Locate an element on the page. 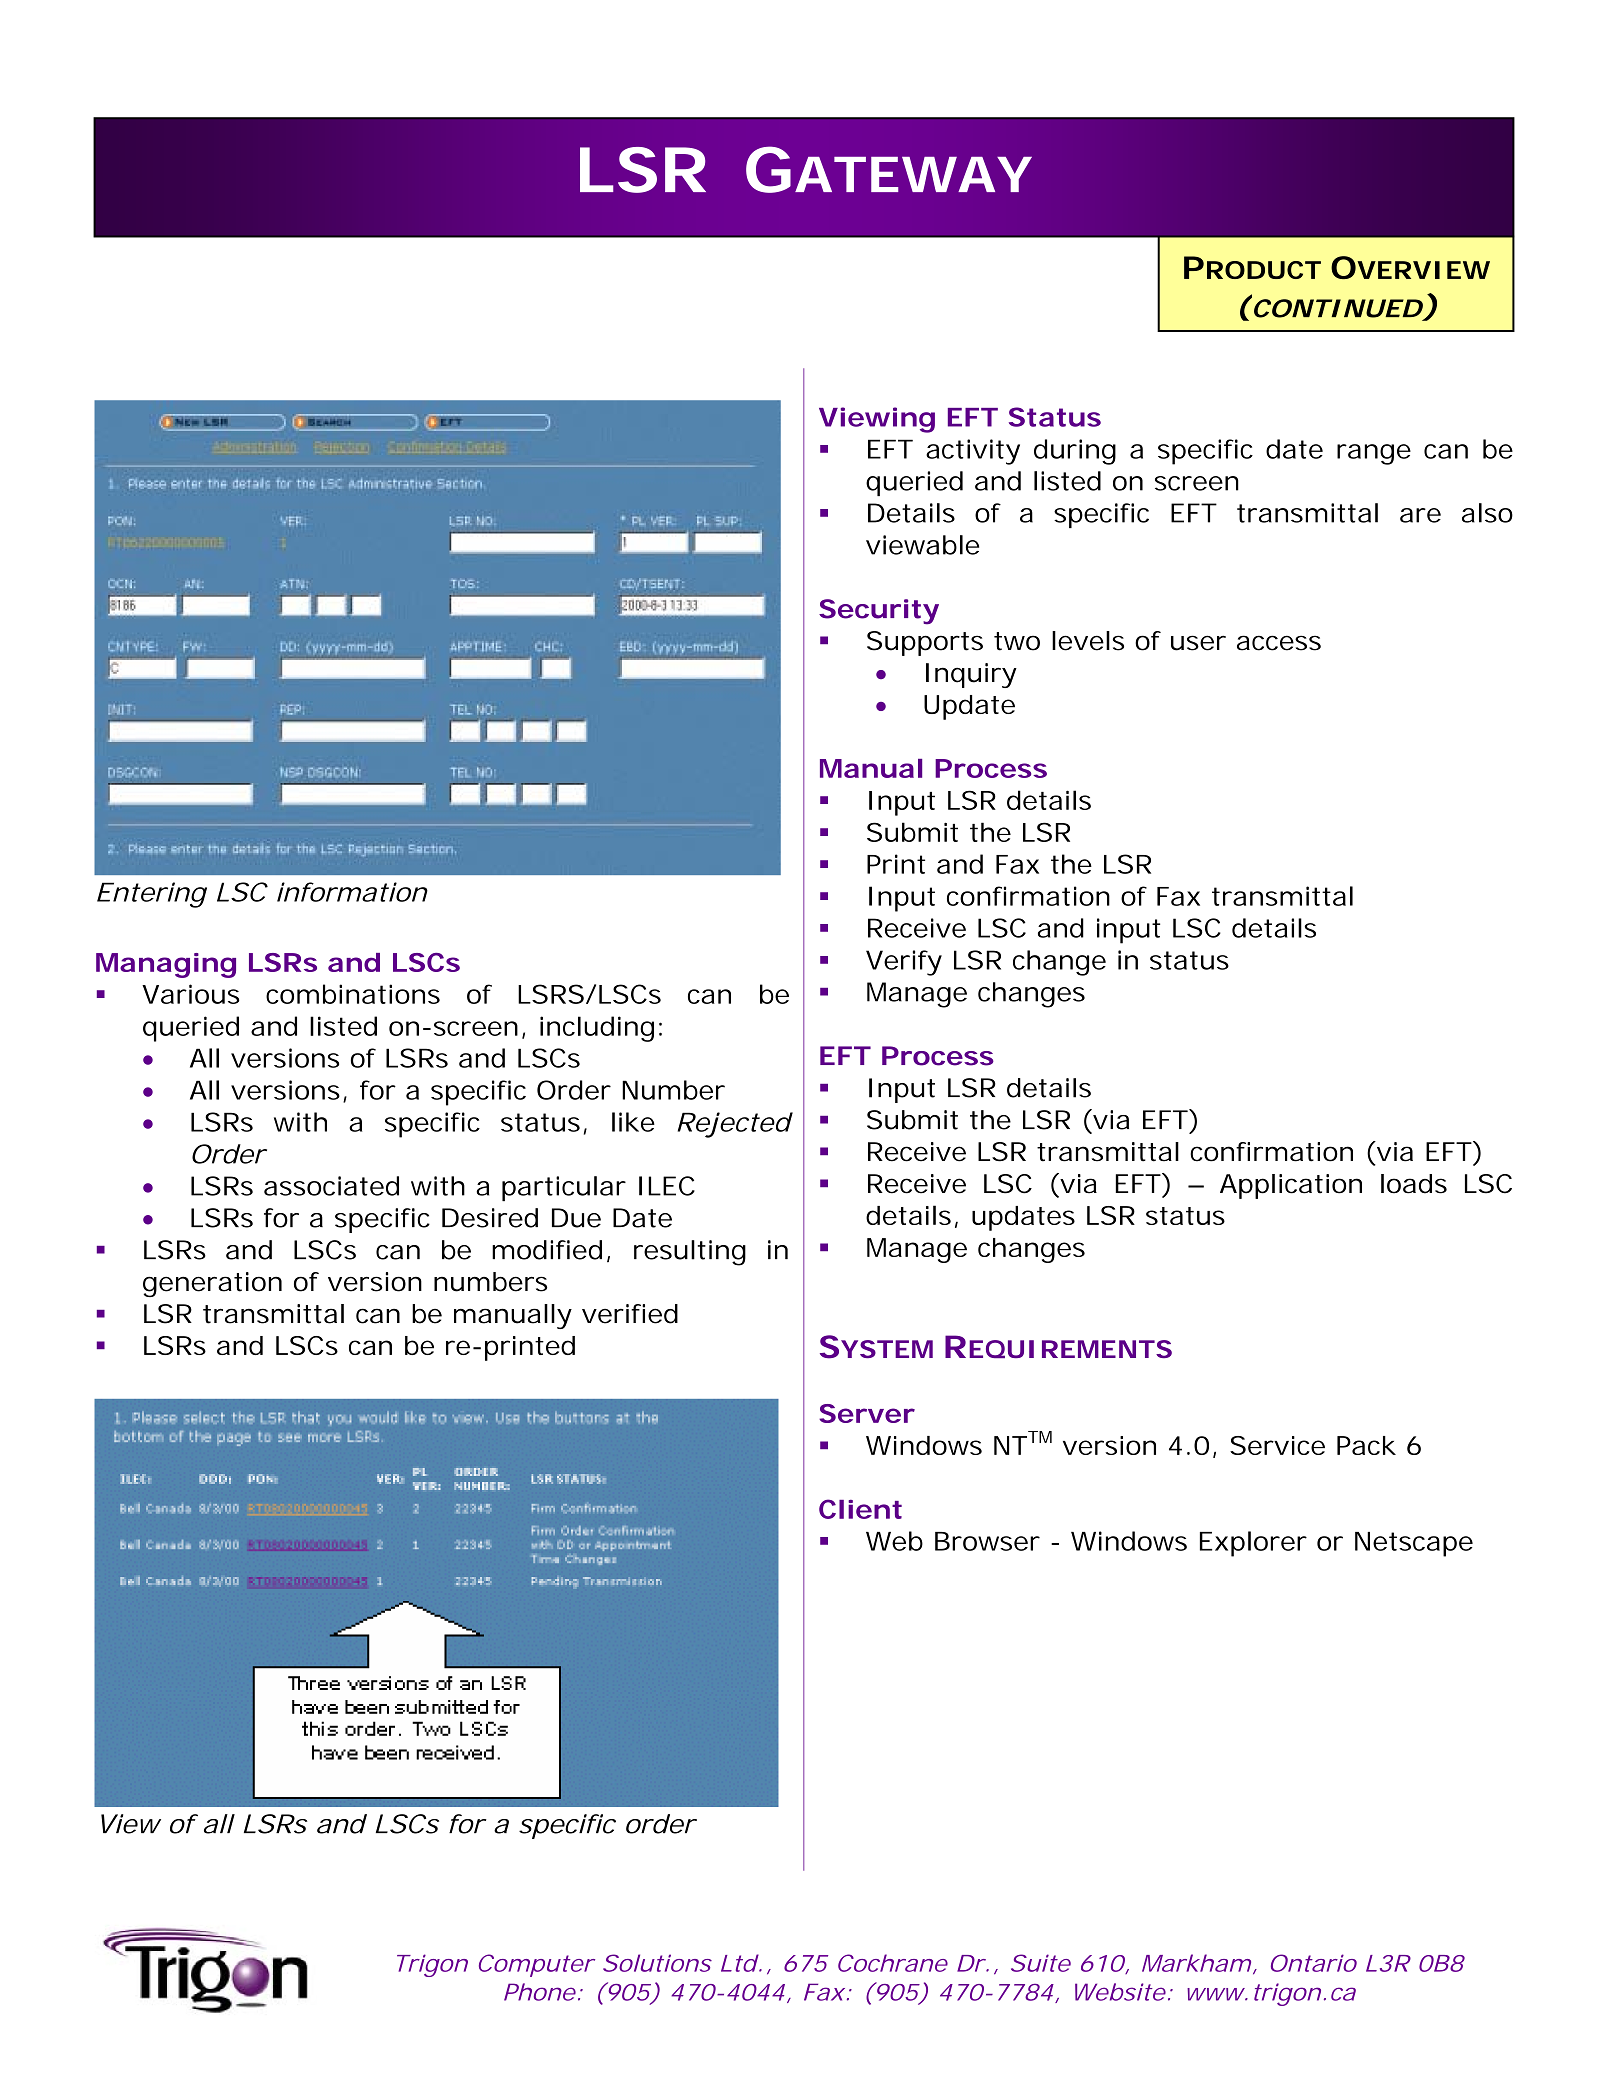 This image has width=1608, height=2081. range is located at coordinates (1374, 454).
